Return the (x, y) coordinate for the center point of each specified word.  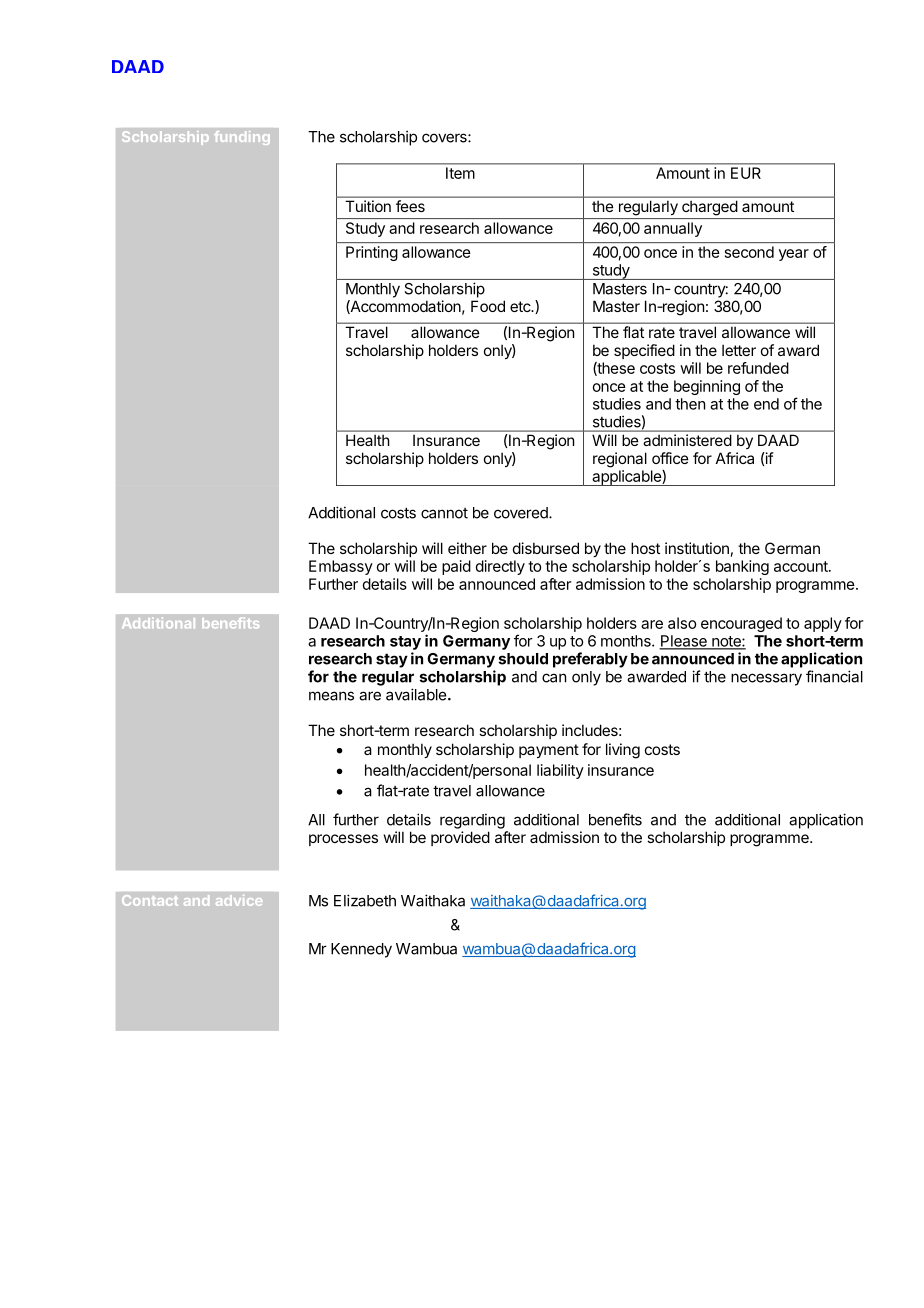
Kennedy (361, 950)
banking (742, 567)
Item (460, 173)
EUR (746, 173)
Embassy (341, 567)
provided (460, 838)
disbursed (546, 548)
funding (242, 138)
